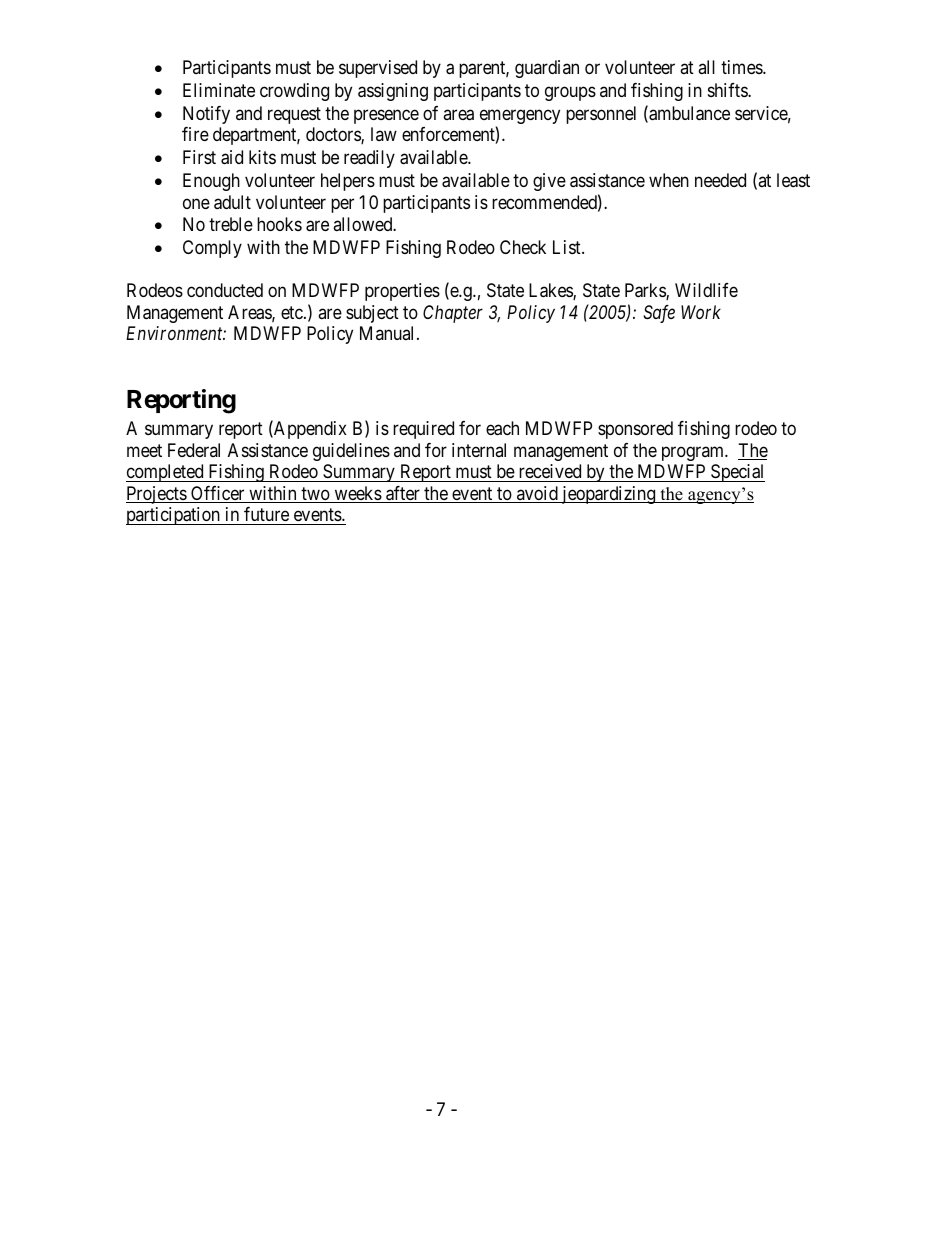  I want to click on conducted, so click(225, 290).
